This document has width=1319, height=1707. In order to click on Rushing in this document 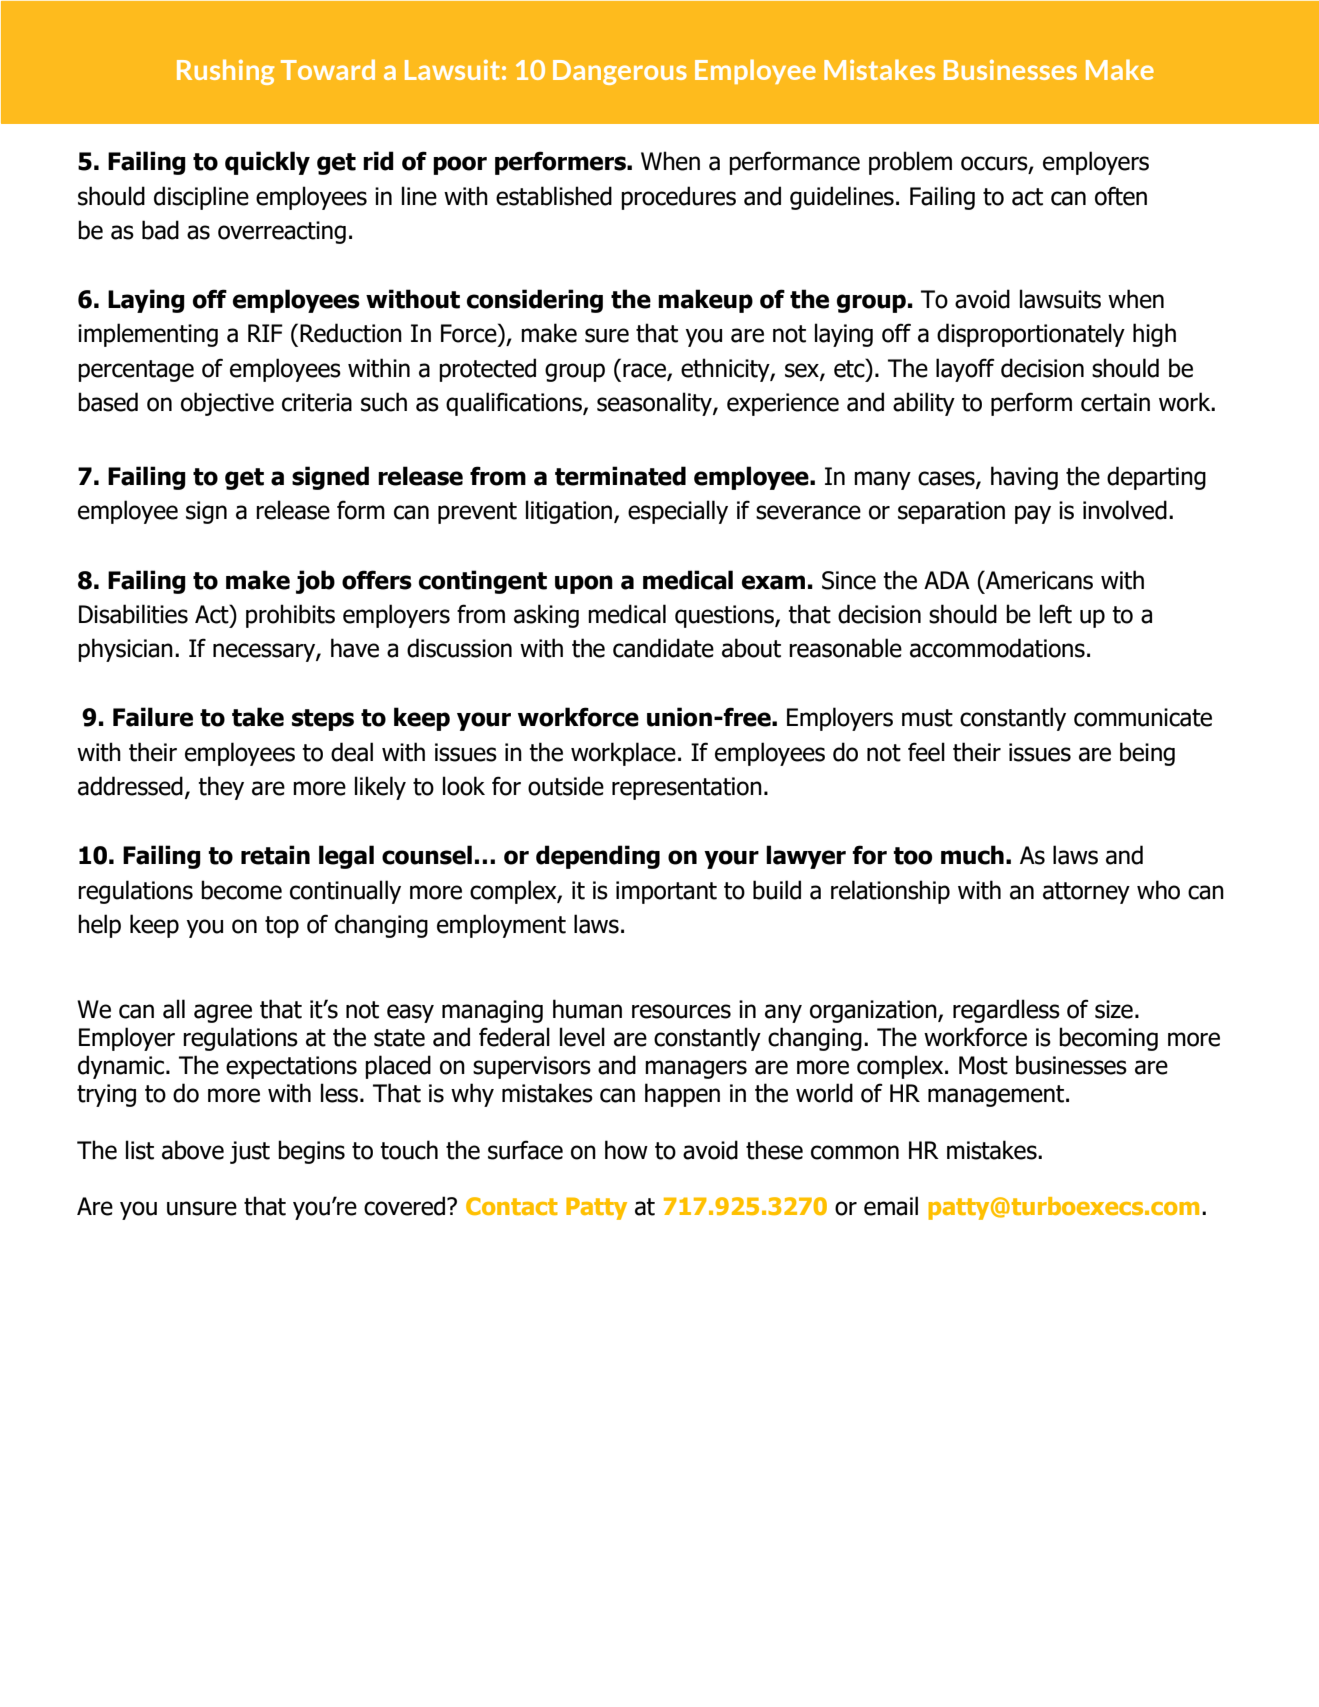, I will do `click(225, 72)`.
